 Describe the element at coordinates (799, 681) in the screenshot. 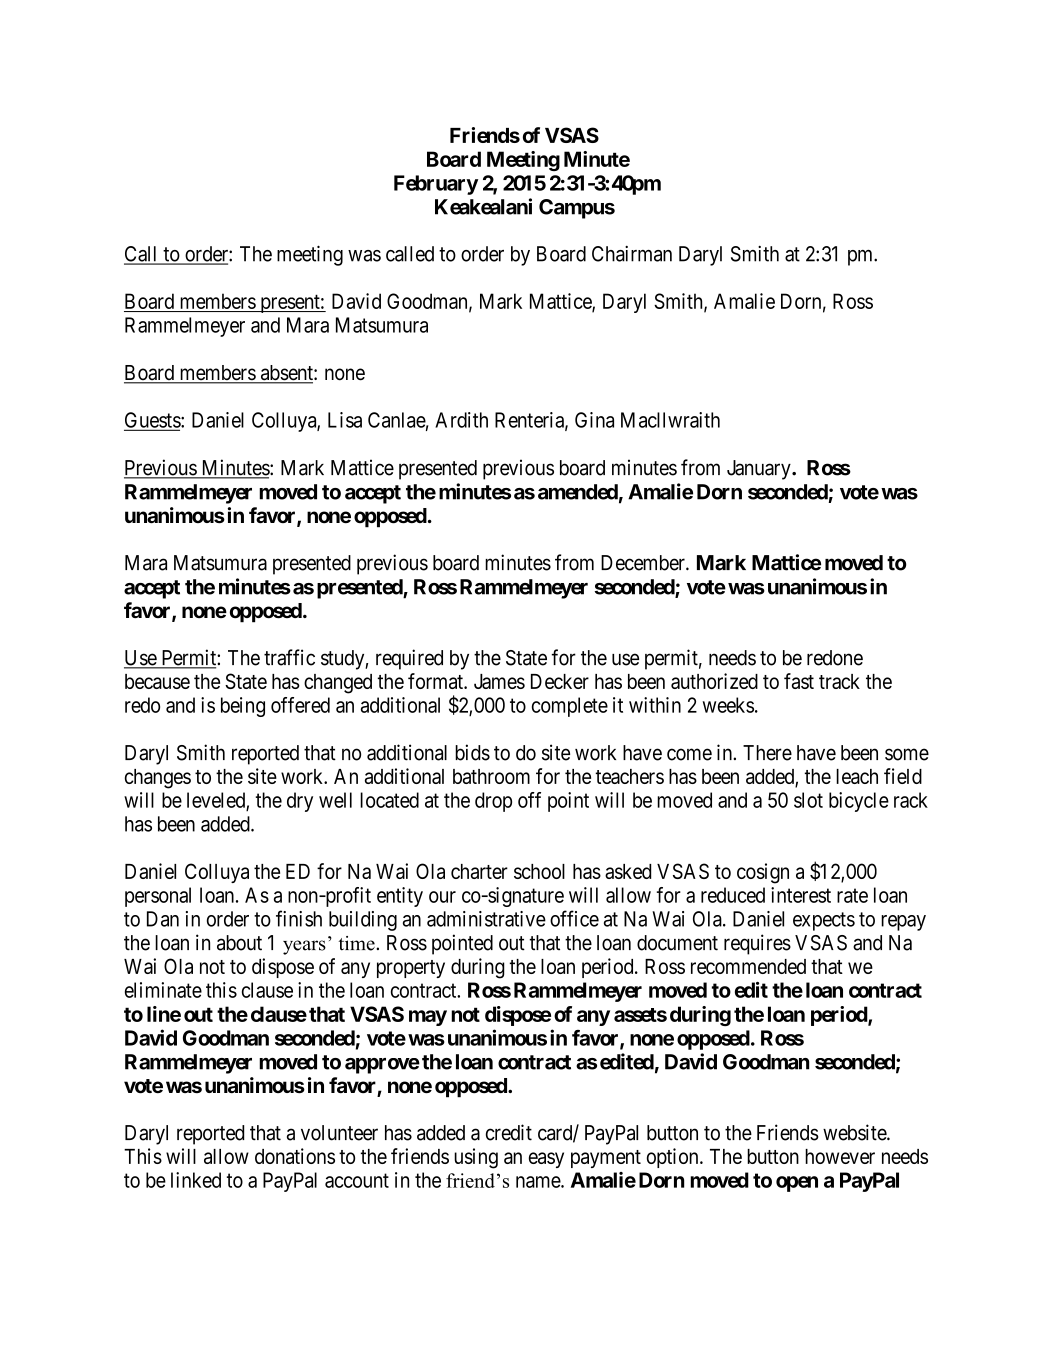

I see `fast` at that location.
